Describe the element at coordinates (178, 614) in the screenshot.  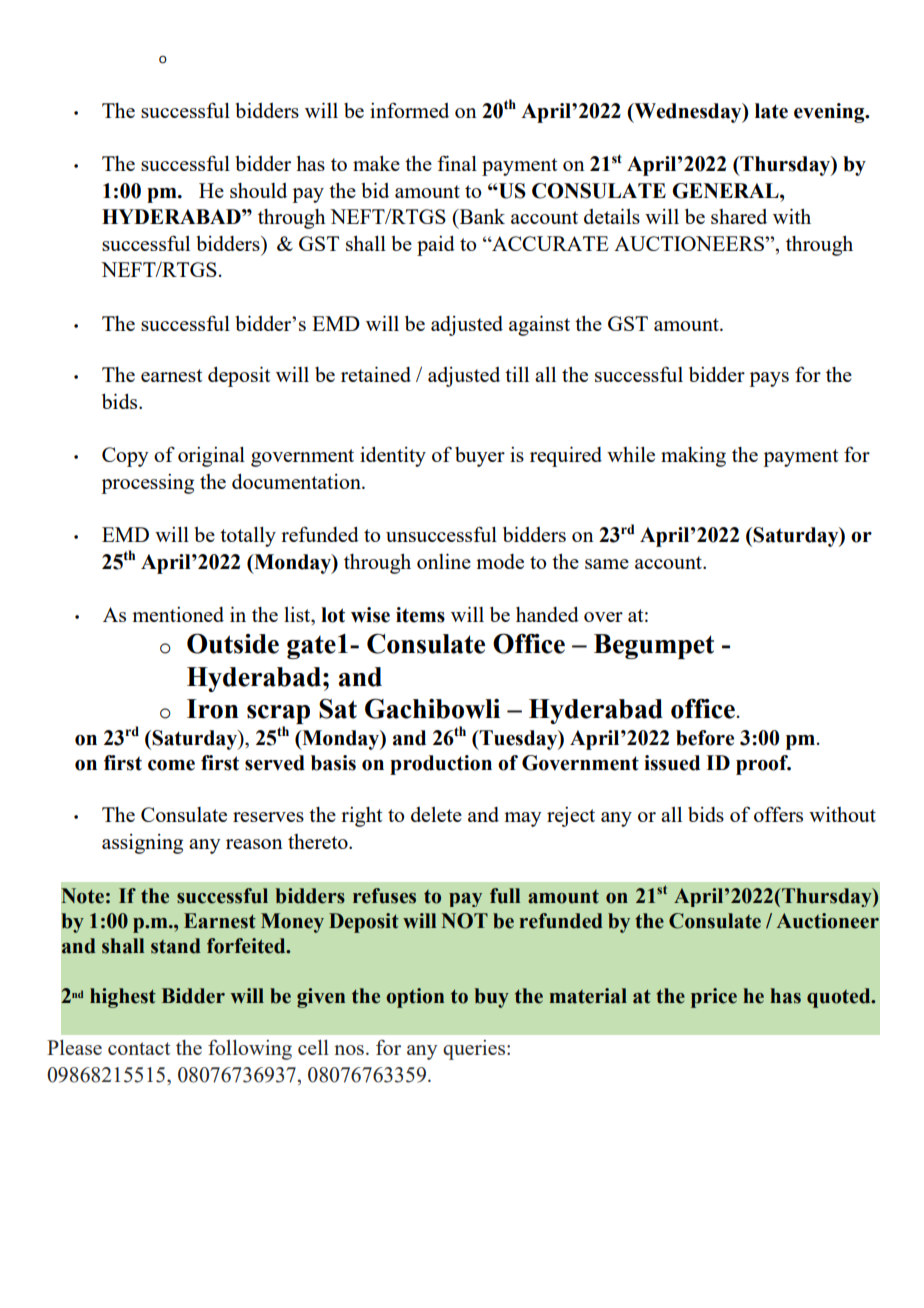
I see `mentioned` at that location.
